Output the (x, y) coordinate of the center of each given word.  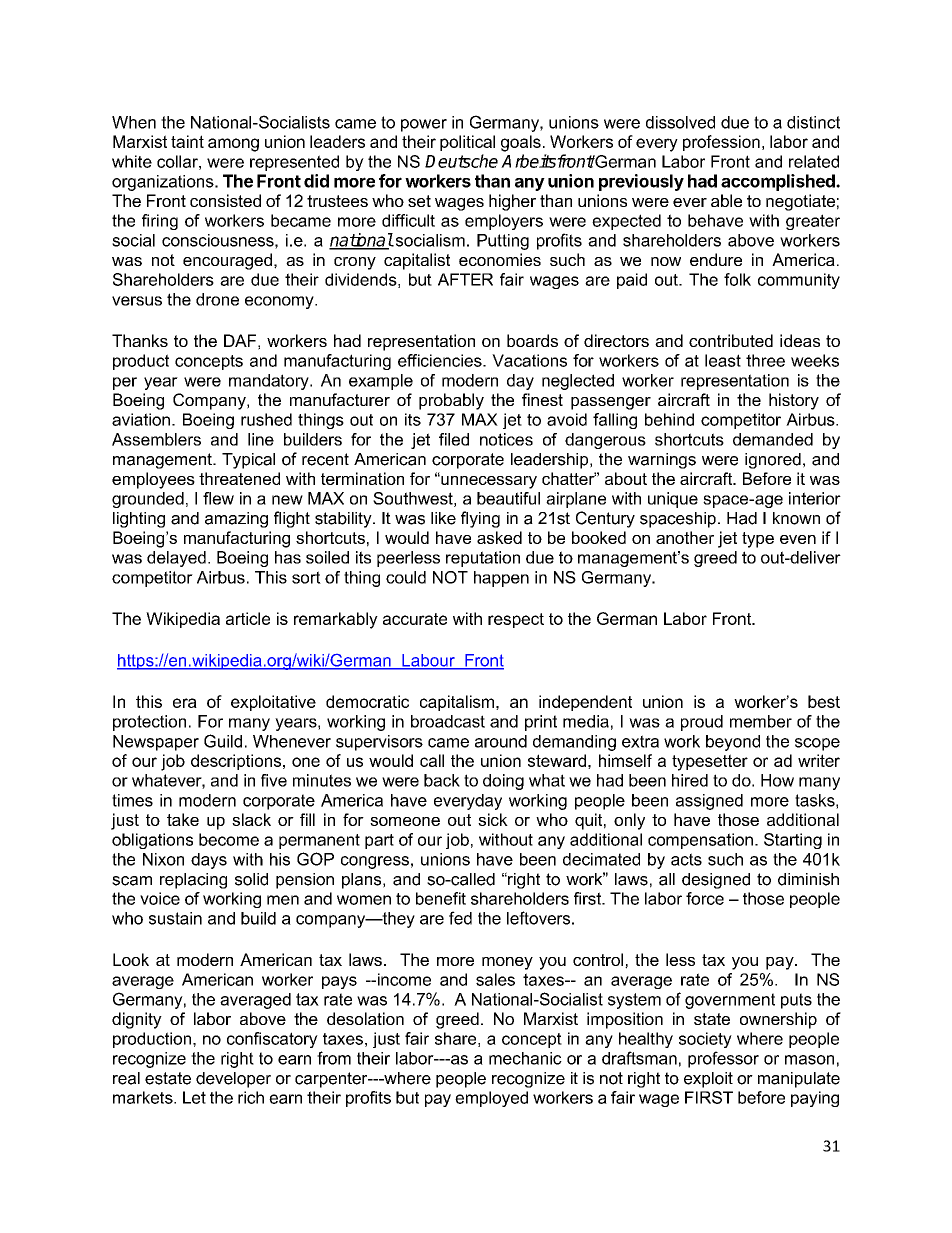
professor (723, 1059)
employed (491, 1099)
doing (503, 782)
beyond (733, 743)
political (467, 143)
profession (721, 143)
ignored (773, 461)
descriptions (237, 762)
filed (454, 439)
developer (233, 1080)
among (233, 145)
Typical (248, 461)
